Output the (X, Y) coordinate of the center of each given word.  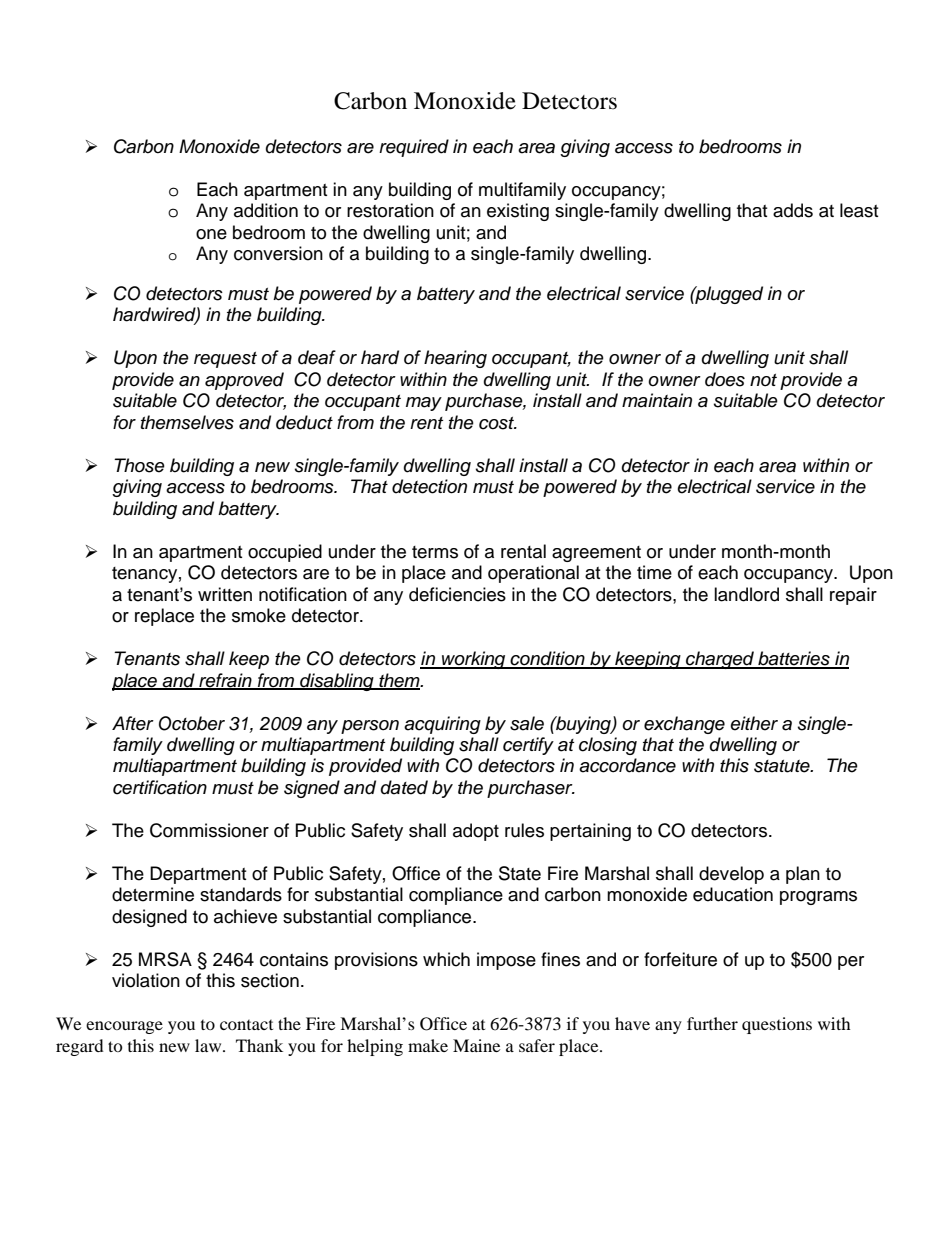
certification (160, 787)
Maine (476, 1045)
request (225, 360)
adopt (476, 832)
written (225, 594)
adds (793, 210)
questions (777, 1025)
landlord (746, 594)
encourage (124, 1027)
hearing (455, 359)
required (414, 148)
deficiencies (457, 594)
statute (783, 766)
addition (266, 210)
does (725, 379)
